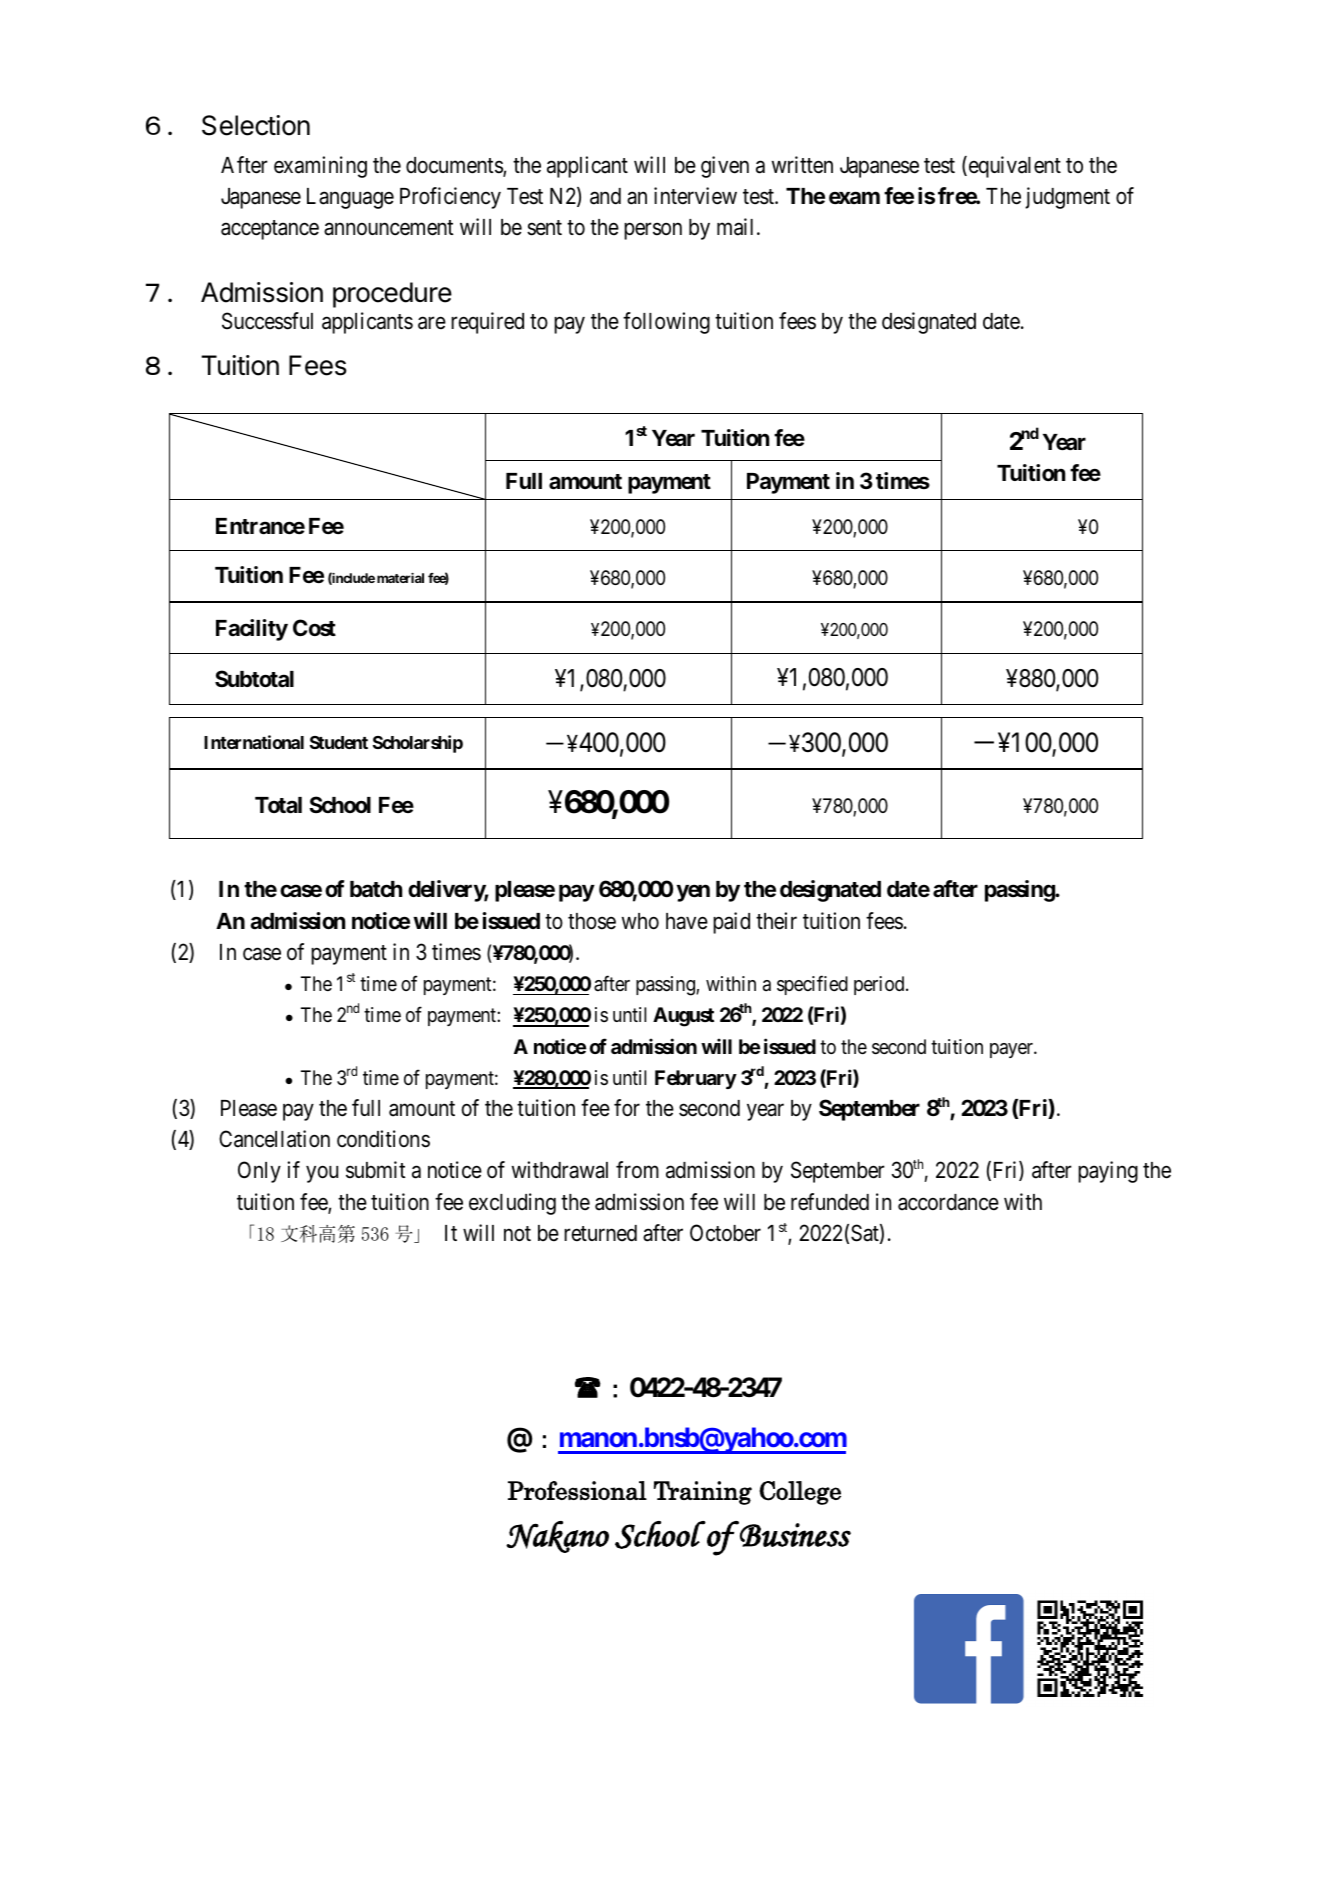 Image resolution: width=1327 pixels, height=1877 pixels. I want to click on period, so click(880, 985).
